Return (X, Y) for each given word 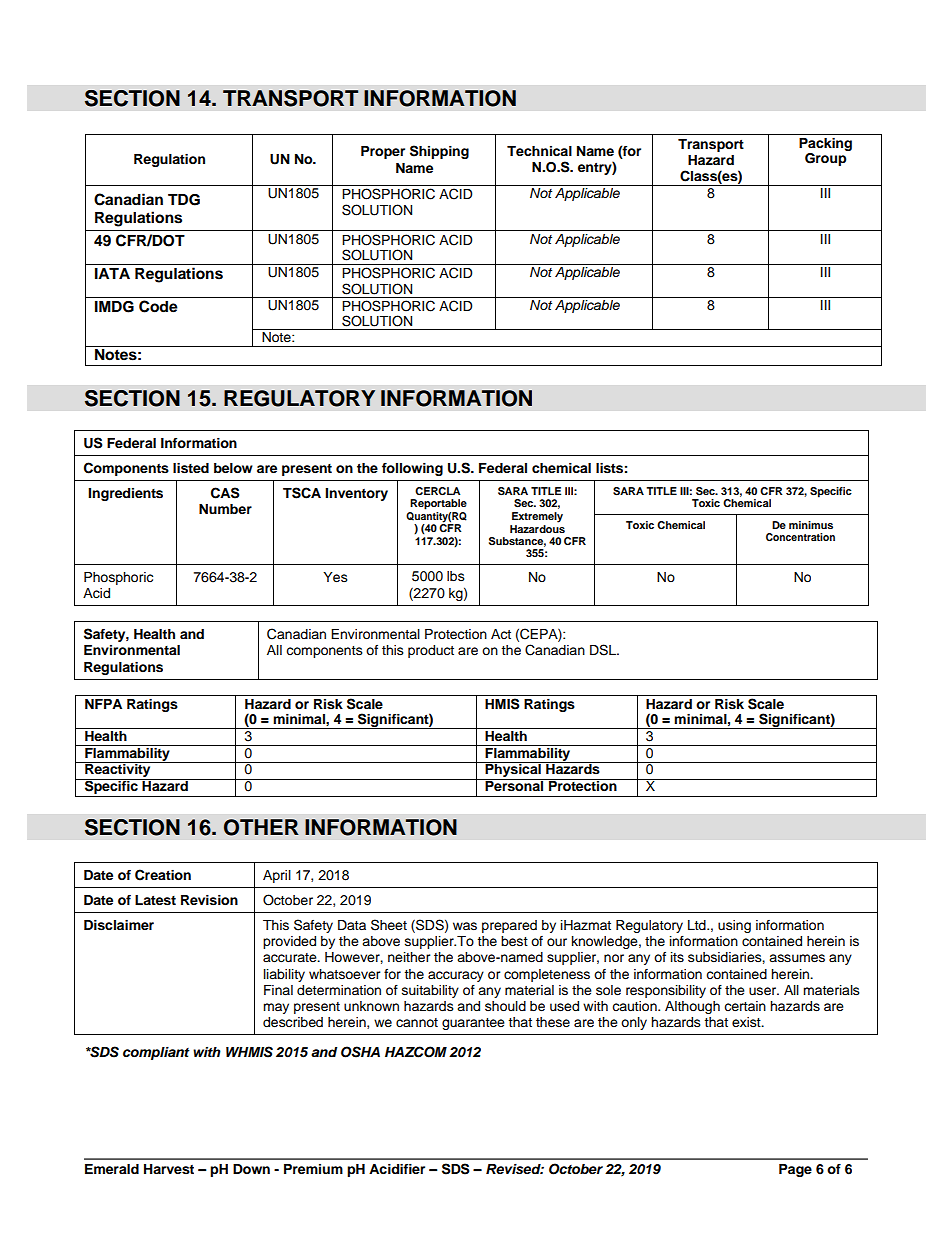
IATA (112, 273)
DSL (604, 650)
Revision (209, 900)
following (412, 469)
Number (225, 509)
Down (251, 1169)
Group (826, 159)
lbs (456, 576)
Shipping (439, 152)
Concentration (800, 537)
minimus (811, 525)
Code (158, 306)
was (465, 926)
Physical (513, 771)
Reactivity (118, 771)
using (734, 926)
